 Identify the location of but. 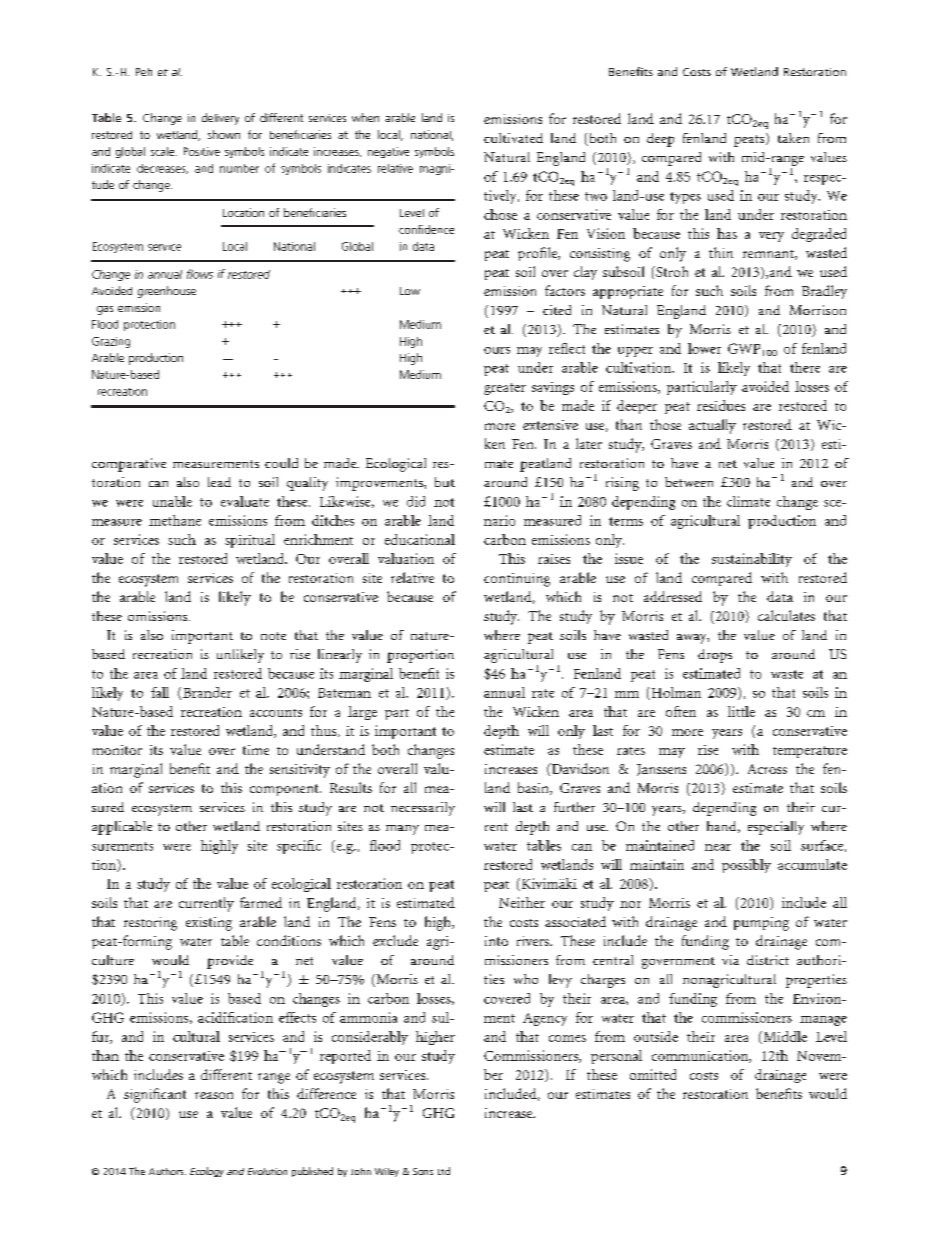
(445, 482).
